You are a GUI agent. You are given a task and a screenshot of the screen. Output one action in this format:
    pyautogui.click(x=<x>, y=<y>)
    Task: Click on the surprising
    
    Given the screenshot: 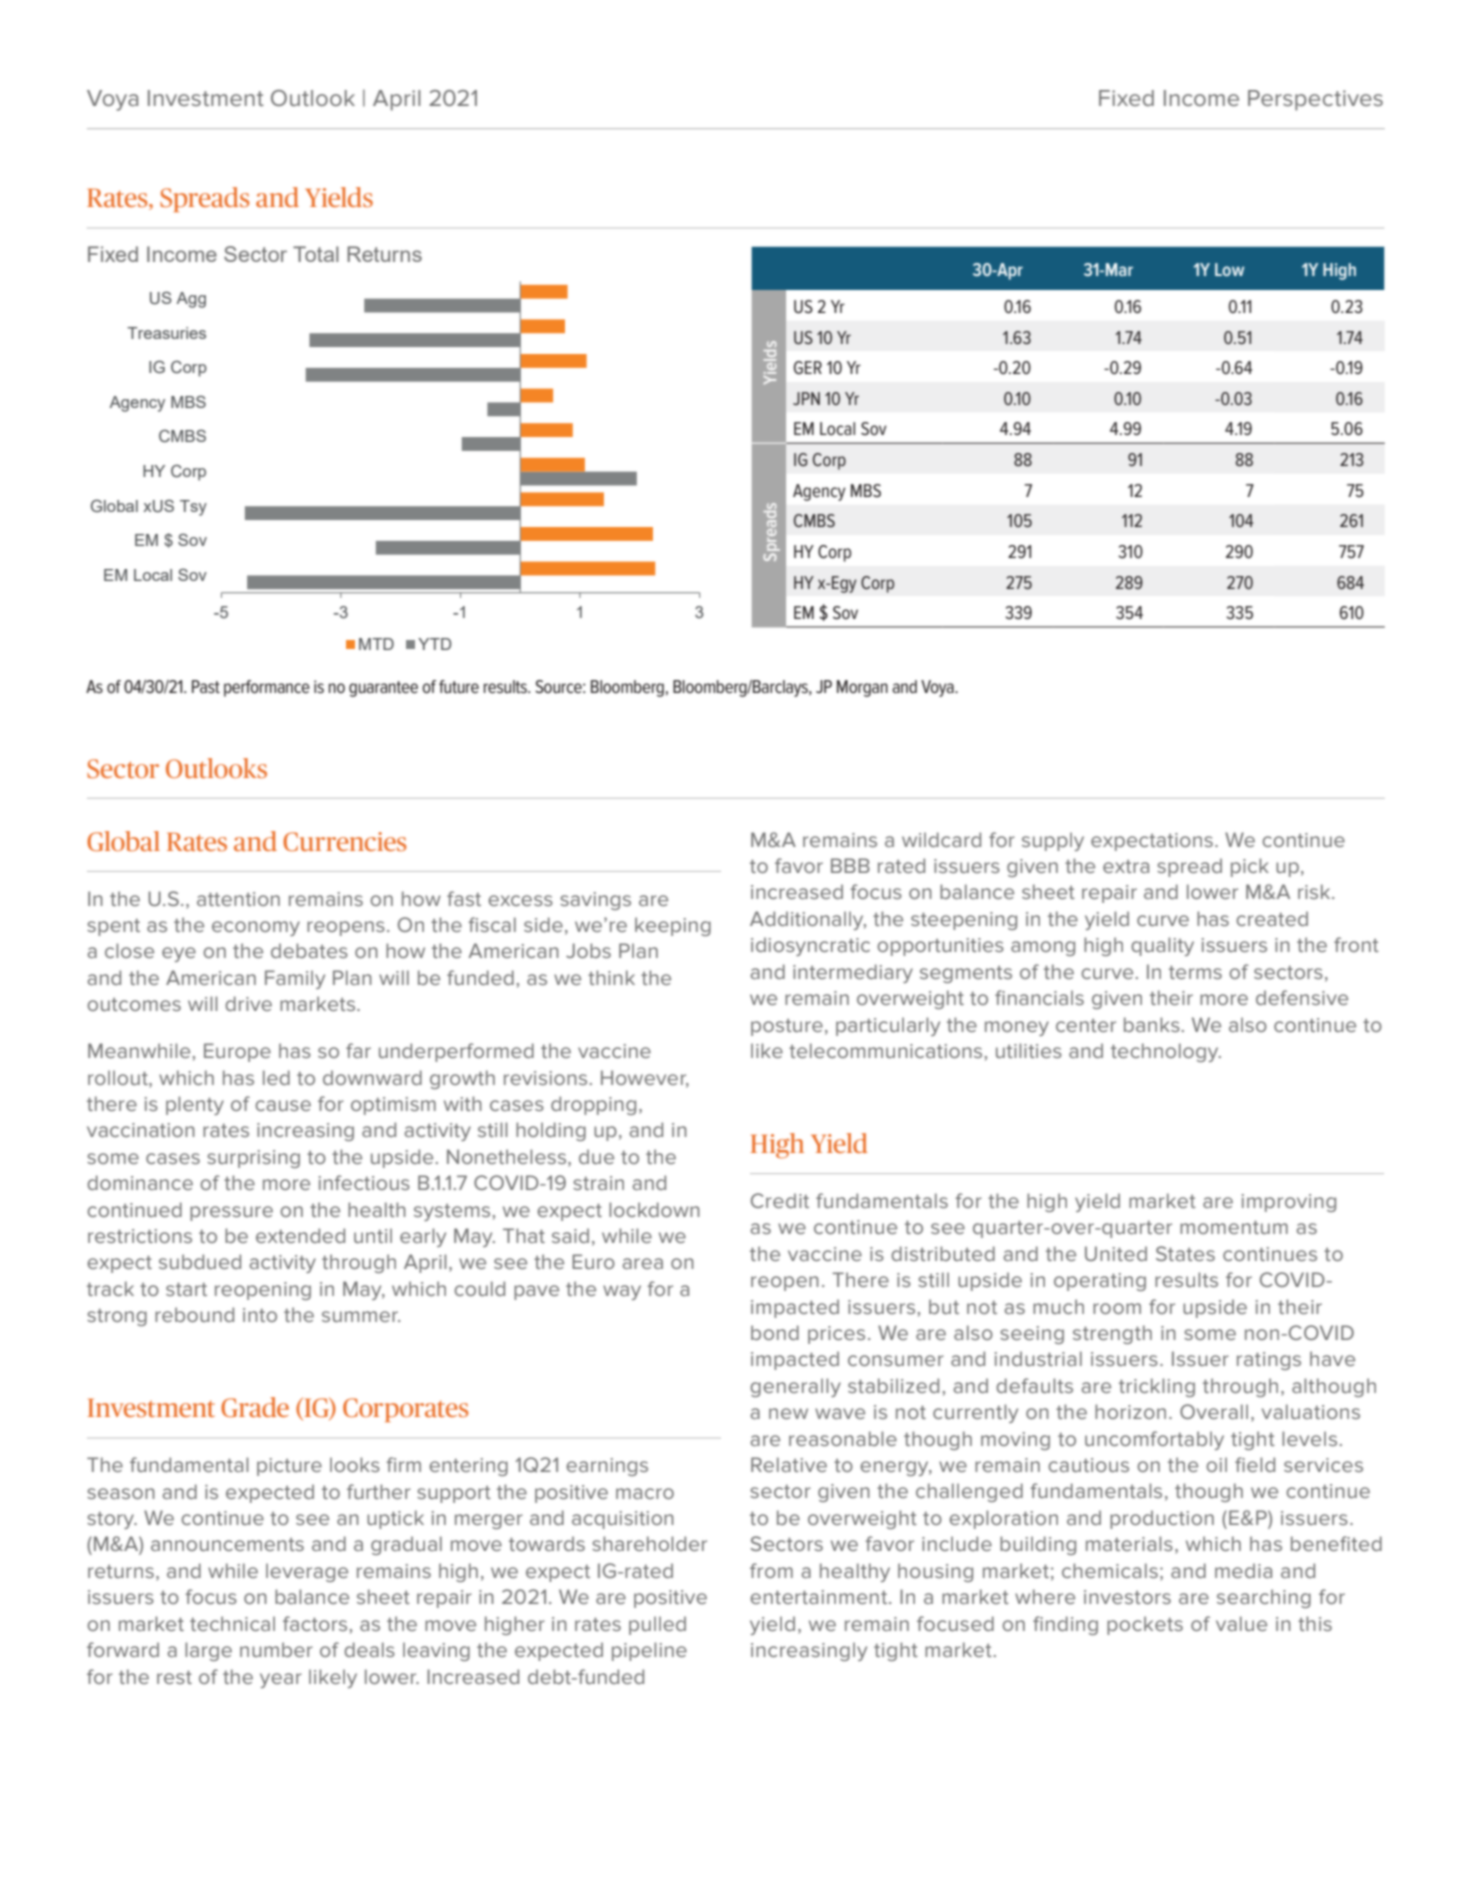 What is the action you would take?
    pyautogui.click(x=253, y=1159)
